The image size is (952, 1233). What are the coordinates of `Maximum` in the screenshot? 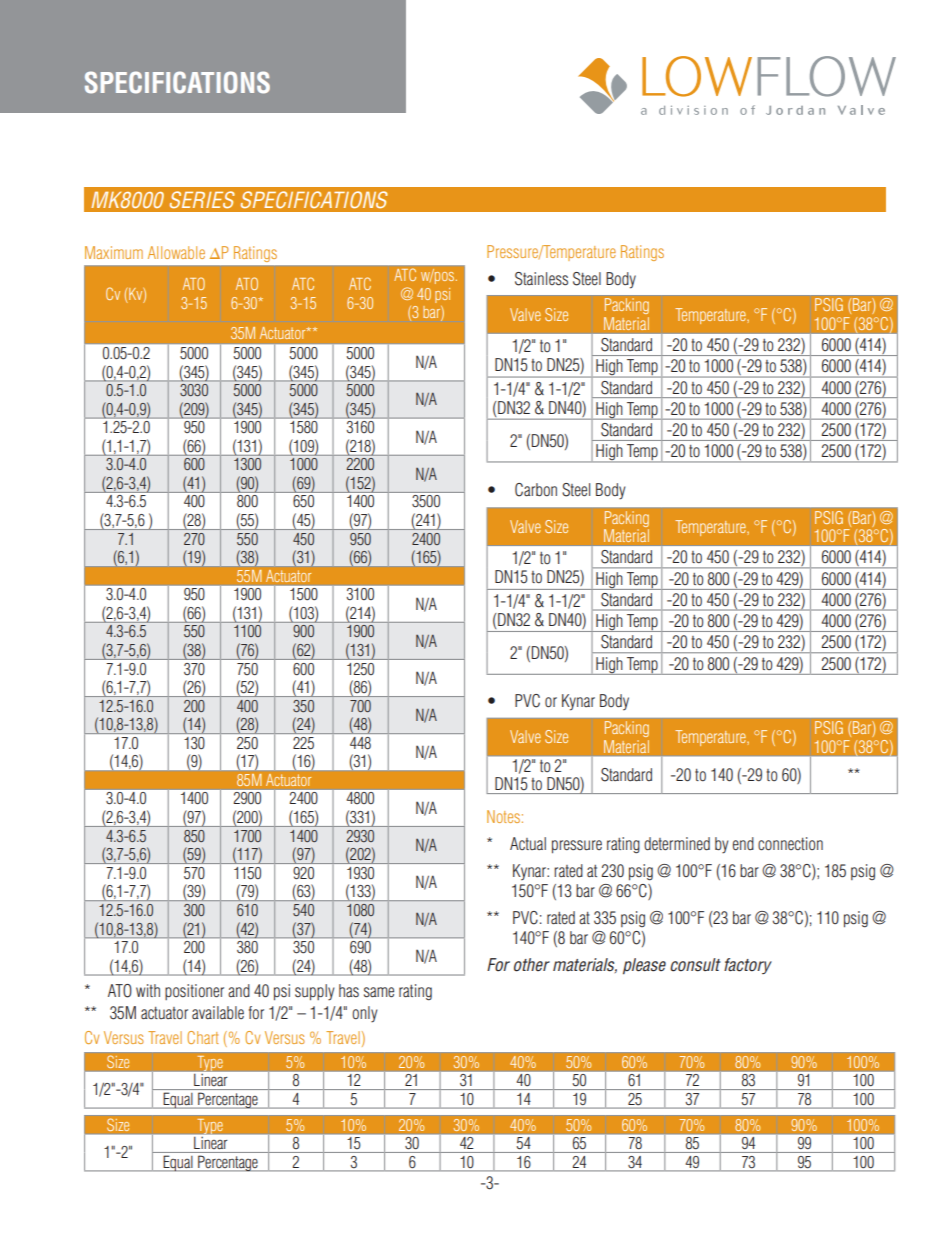 It's located at (114, 252).
